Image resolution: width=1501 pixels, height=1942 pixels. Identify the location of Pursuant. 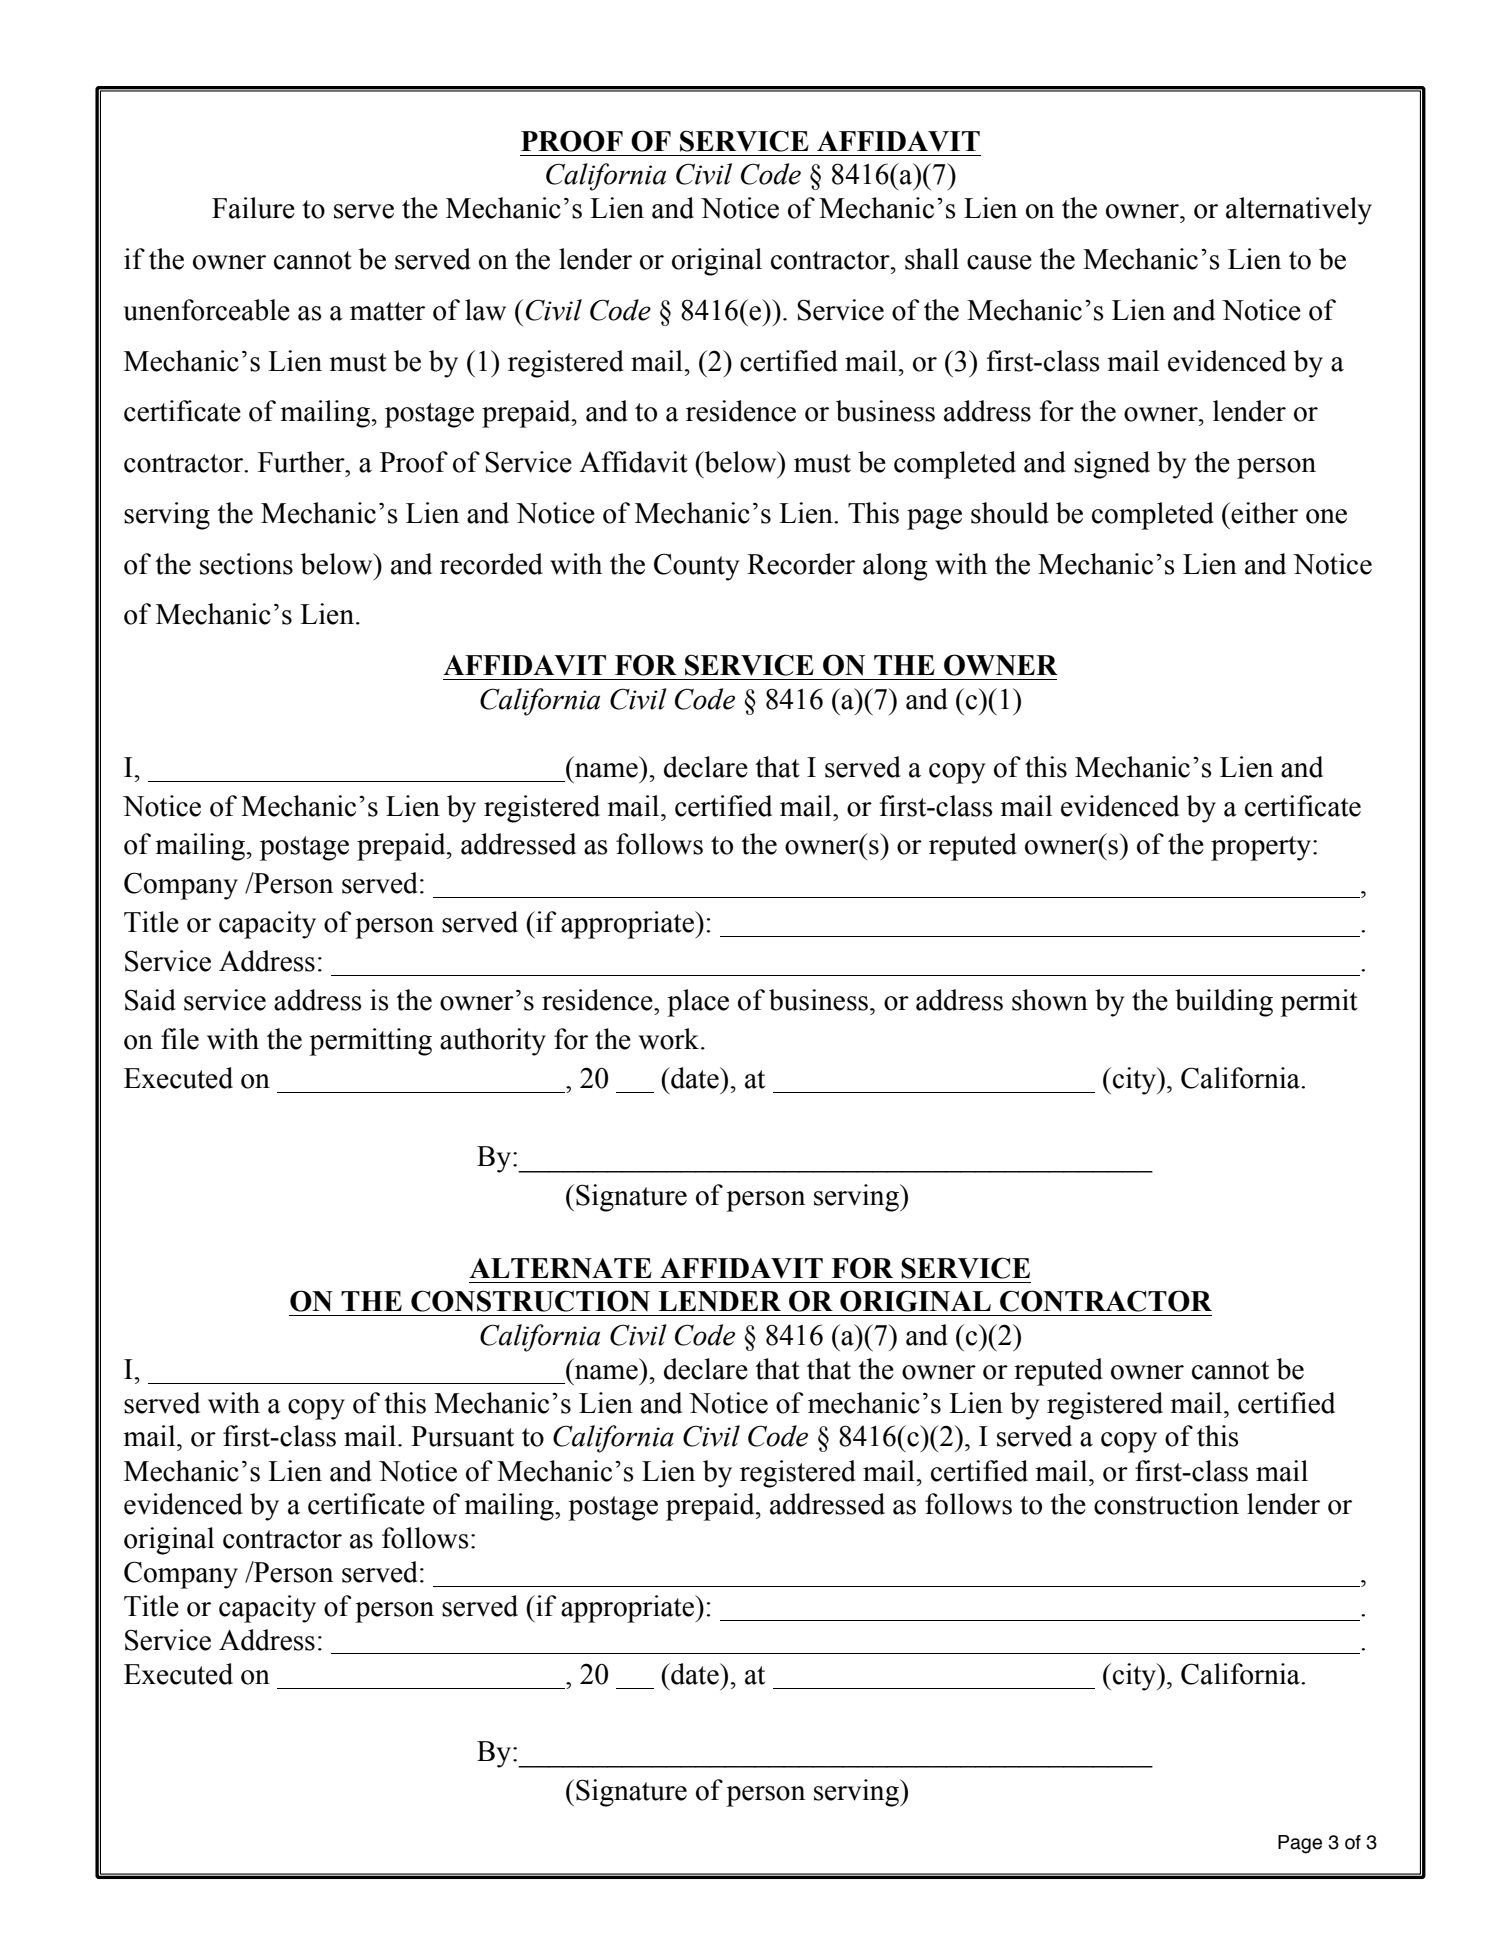
(462, 1436).
